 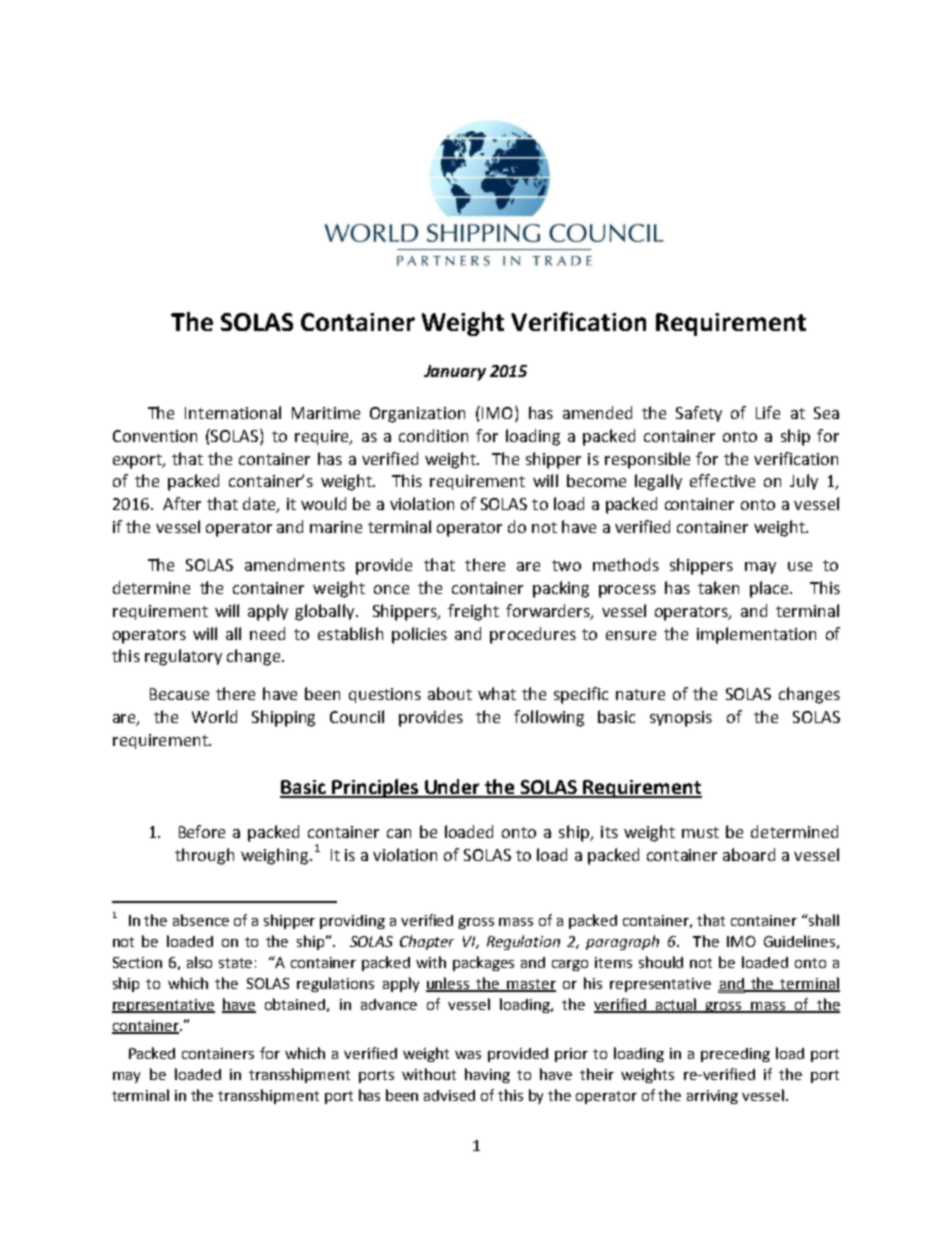 What do you see at coordinates (235, 963) in the screenshot?
I see `state` at bounding box center [235, 963].
